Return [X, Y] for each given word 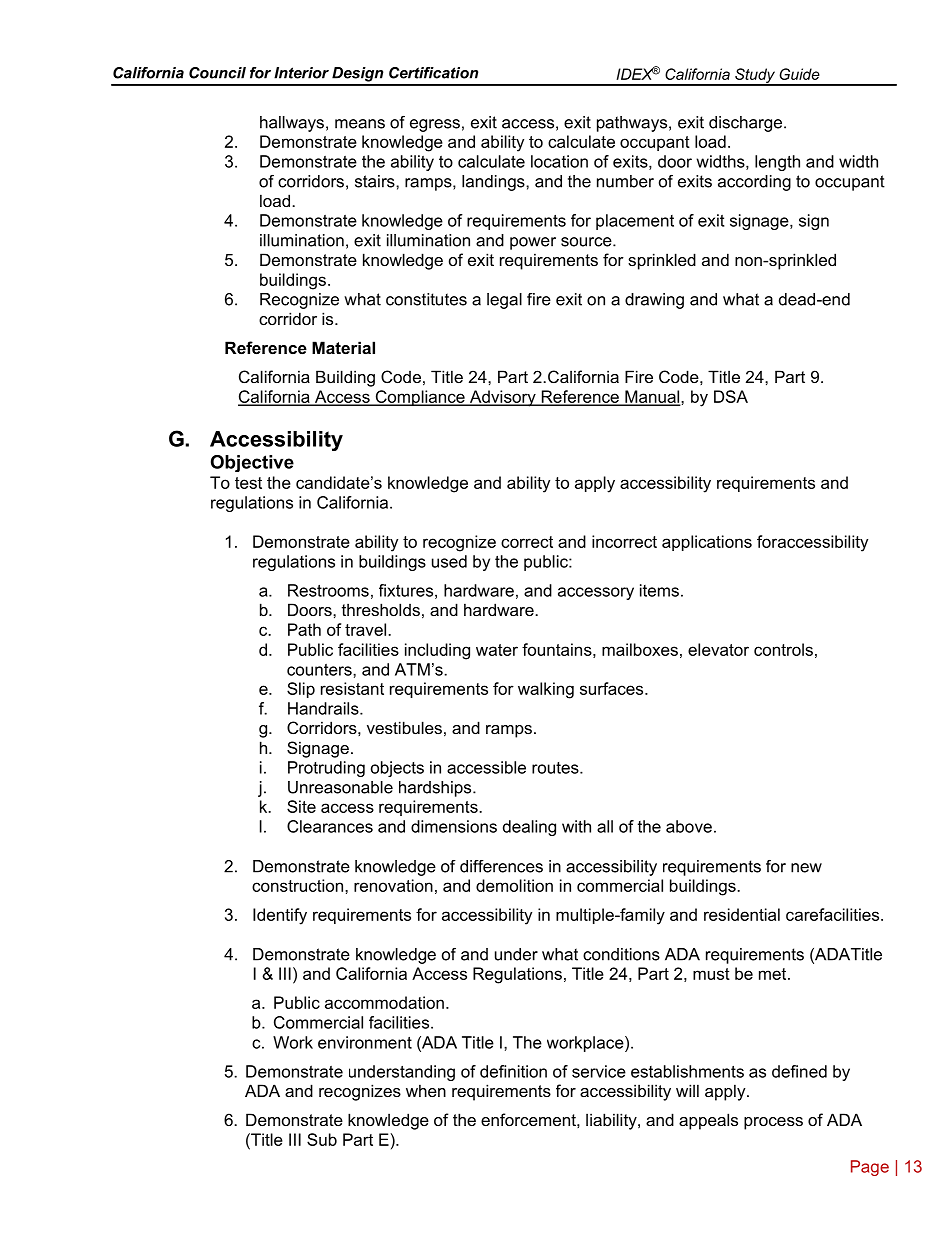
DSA [731, 396]
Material [343, 347]
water [497, 650]
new [806, 868]
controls [783, 649]
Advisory [503, 398]
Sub [322, 1139]
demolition [514, 885]
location [559, 161]
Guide [799, 74]
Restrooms [328, 590]
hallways [292, 124]
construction [299, 885]
